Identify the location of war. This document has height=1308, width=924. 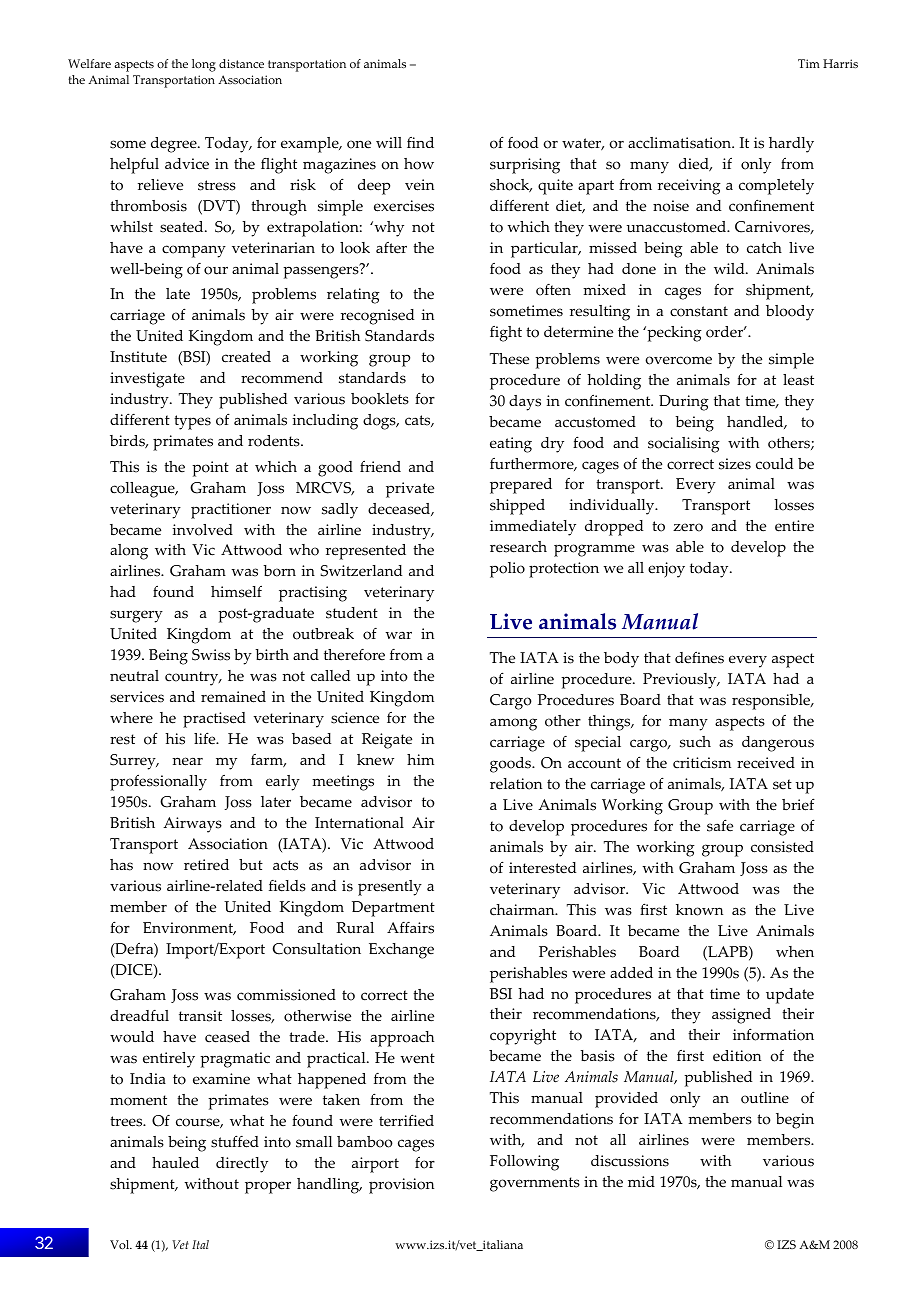
(398, 635).
